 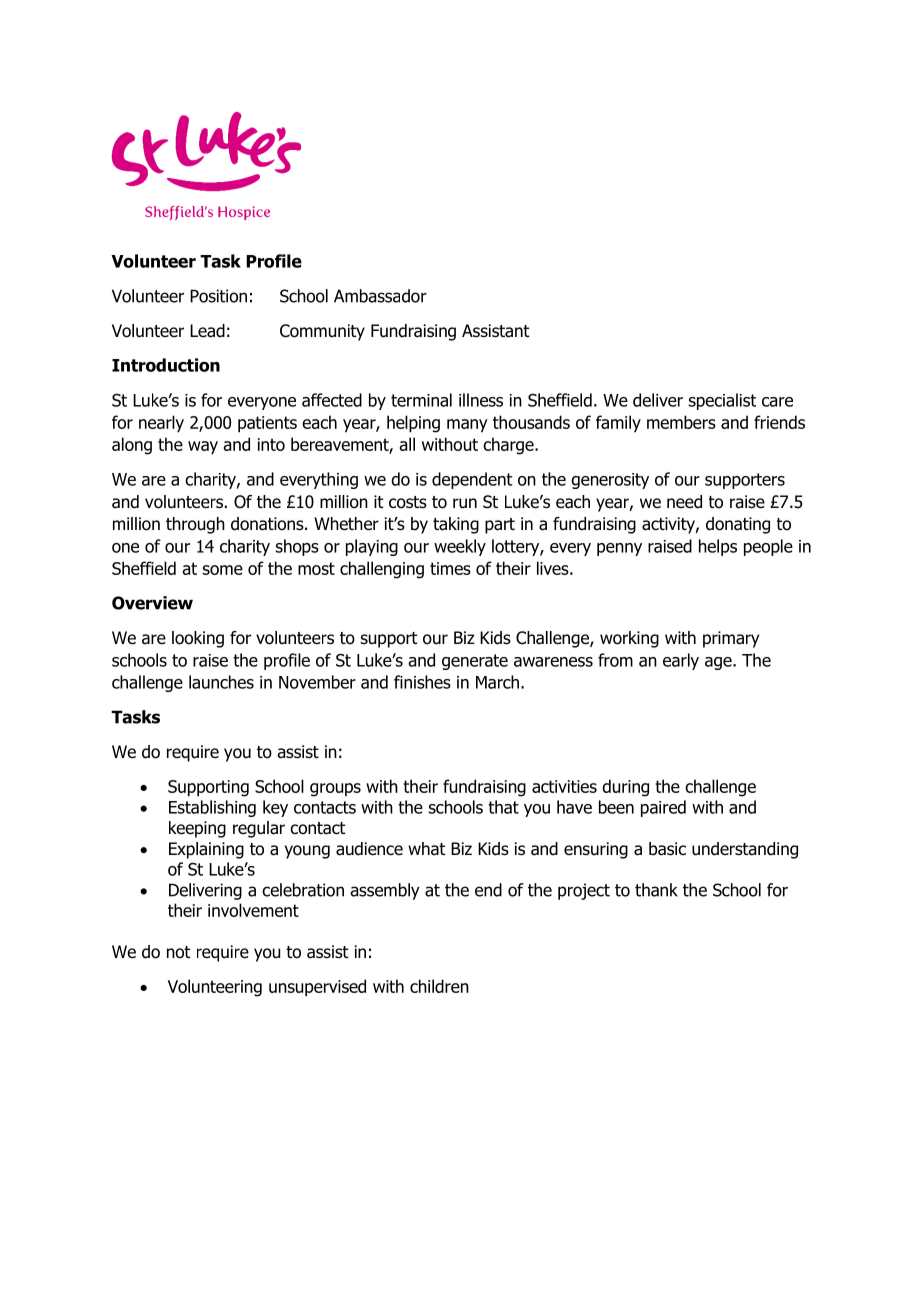 What do you see at coordinates (439, 986) in the document?
I see `children` at bounding box center [439, 986].
